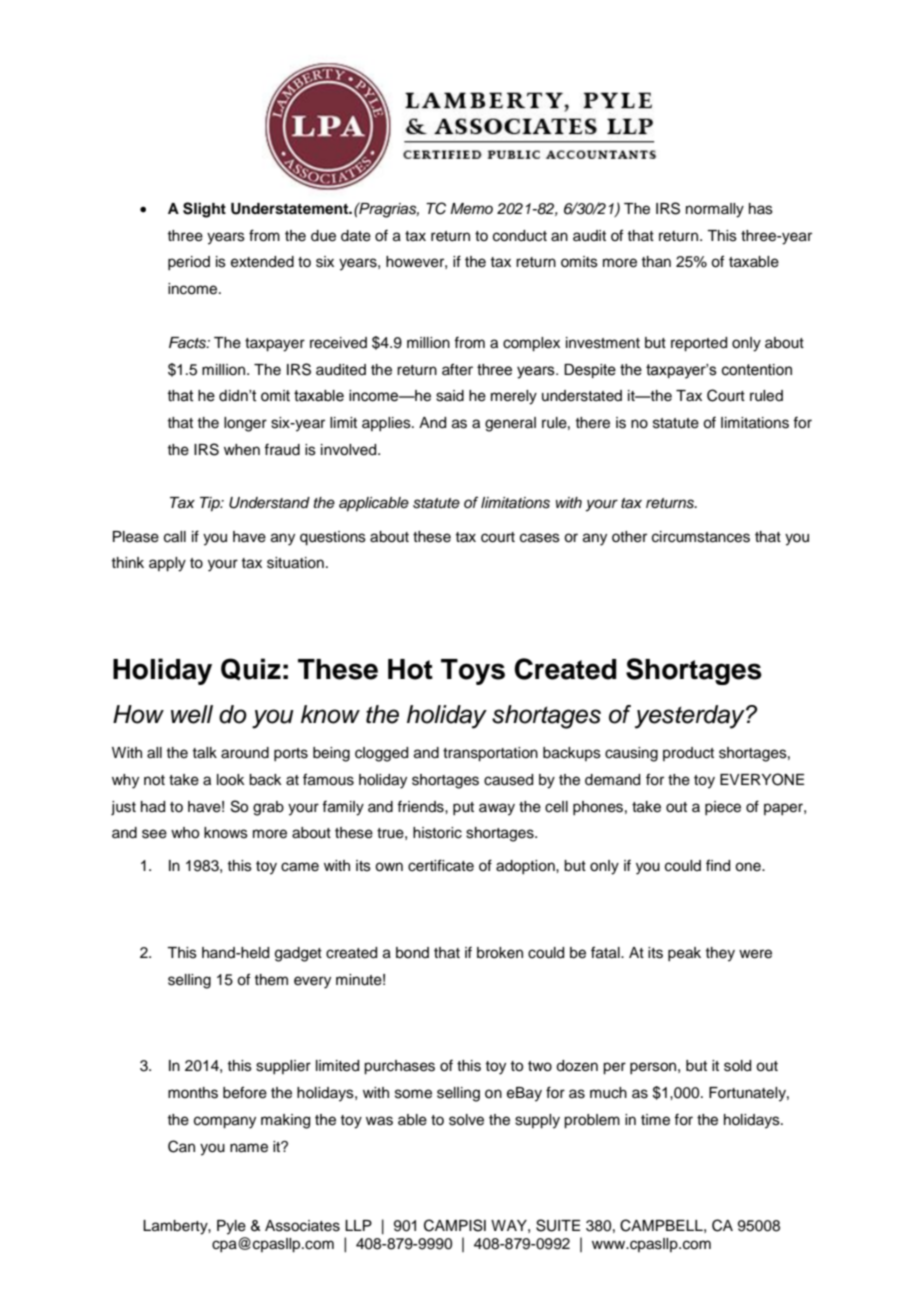 The height and width of the screenshot is (1308, 924). Describe the element at coordinates (471, 208) in the screenshot. I see `Memo` at that location.
